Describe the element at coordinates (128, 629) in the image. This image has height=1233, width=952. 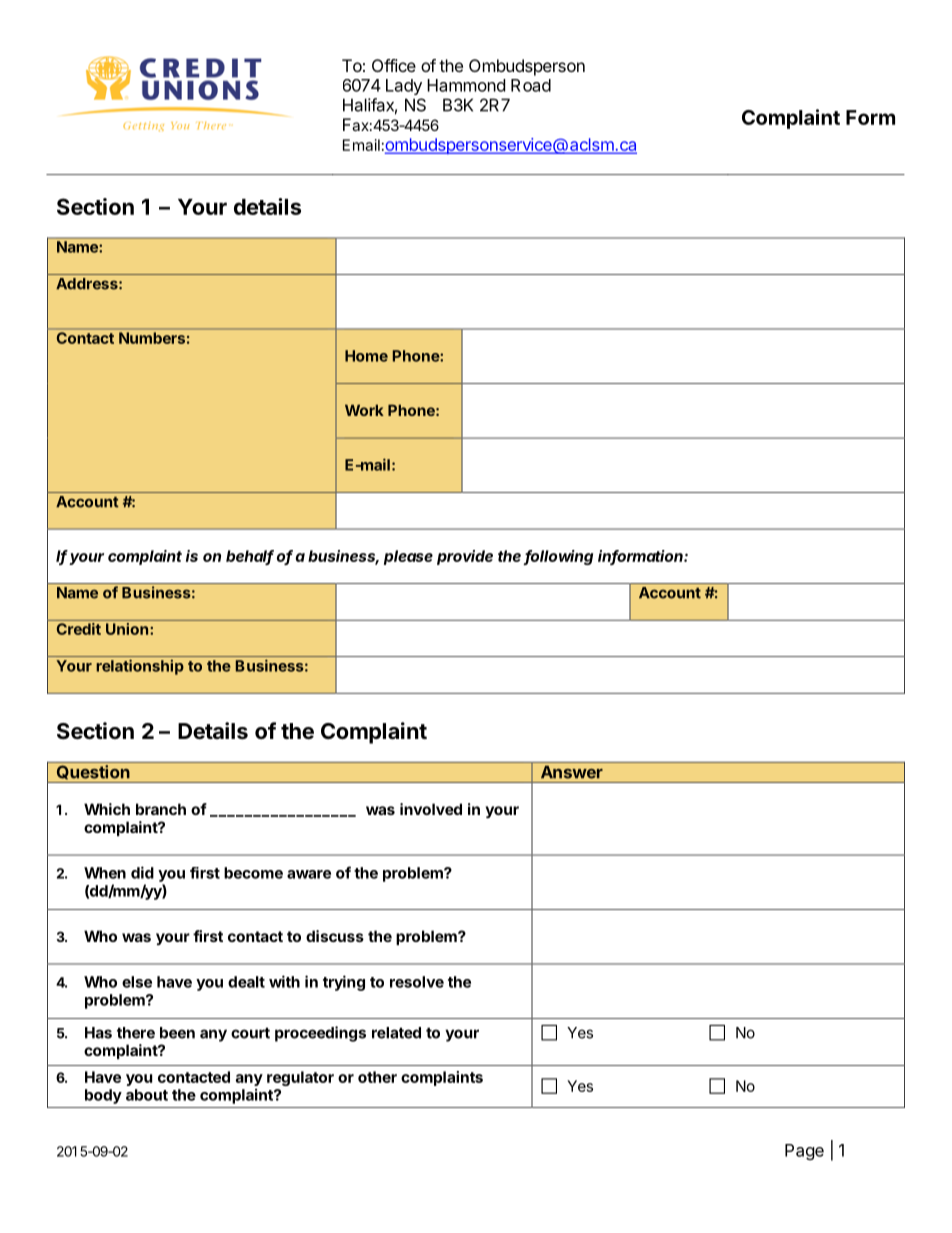
I see `Union` at that location.
